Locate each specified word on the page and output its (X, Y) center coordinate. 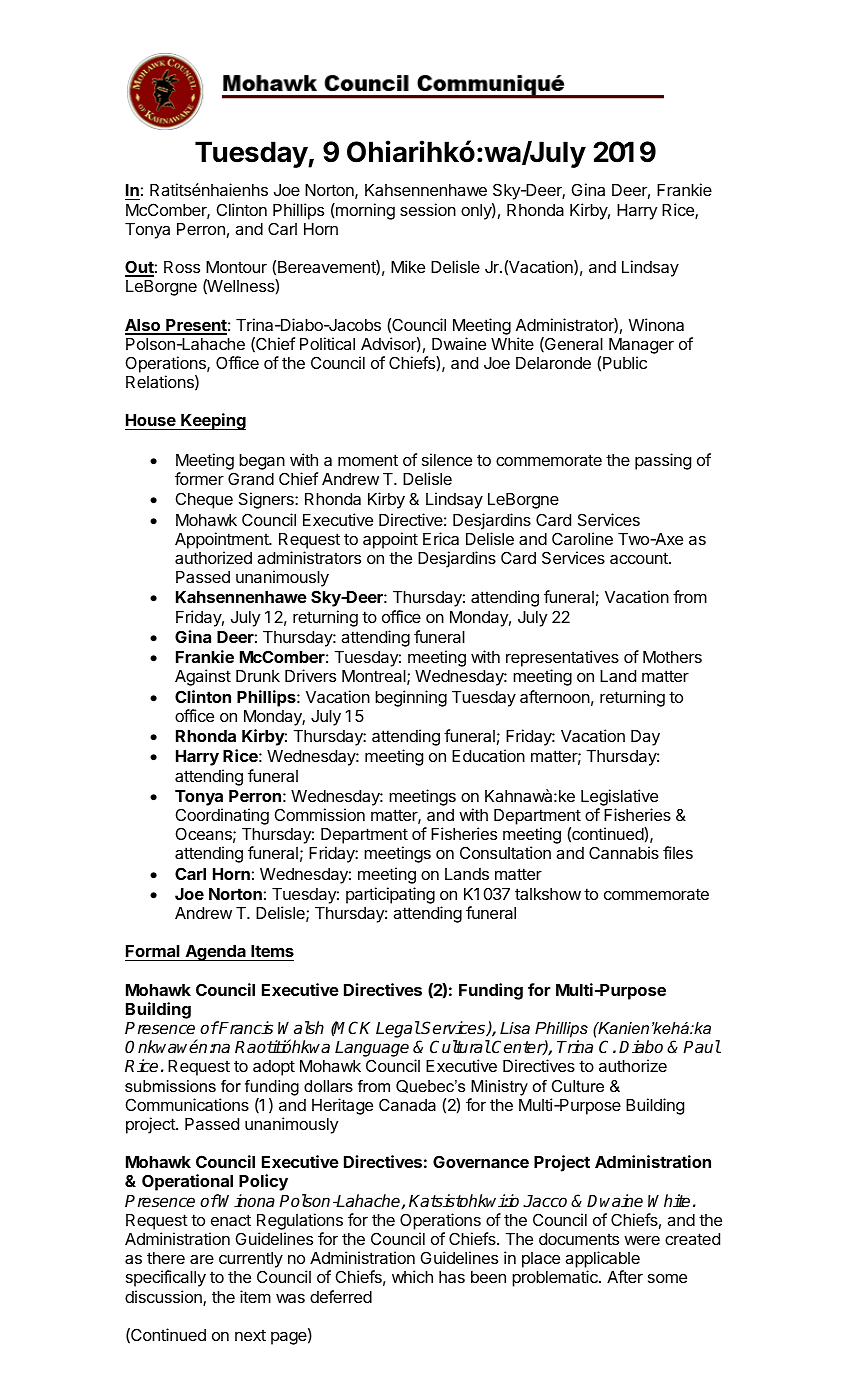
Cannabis (624, 852)
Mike (408, 266)
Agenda (215, 953)
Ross (182, 267)
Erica (441, 538)
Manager (641, 346)
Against (203, 677)
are (202, 1259)
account (640, 558)
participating (390, 895)
